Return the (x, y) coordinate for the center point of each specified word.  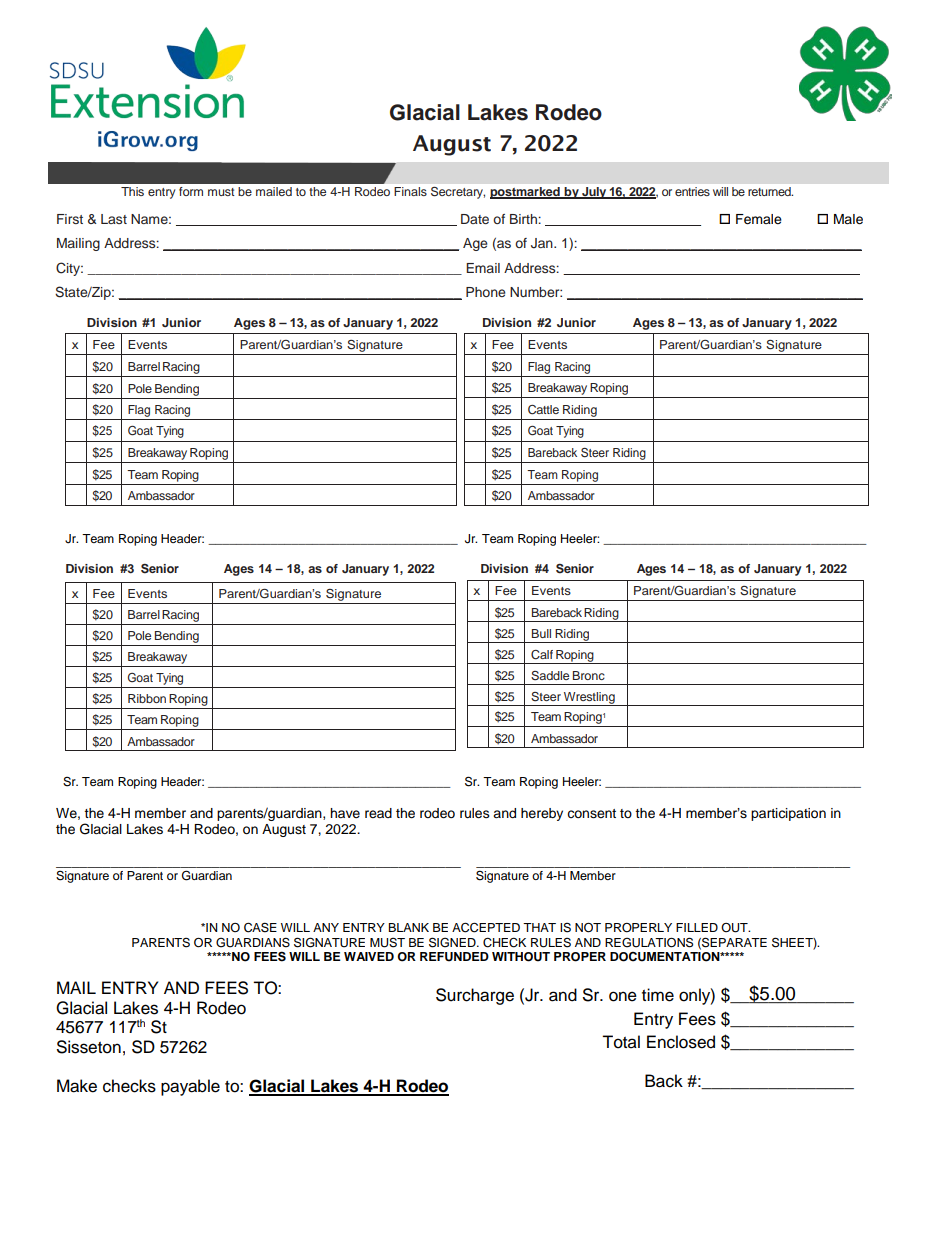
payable (190, 1087)
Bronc (589, 675)
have (345, 813)
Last (114, 219)
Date (475, 219)
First (70, 219)
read (378, 813)
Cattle (543, 410)
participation (788, 814)
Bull (541, 633)
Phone (485, 292)
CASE (260, 927)
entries (692, 191)
